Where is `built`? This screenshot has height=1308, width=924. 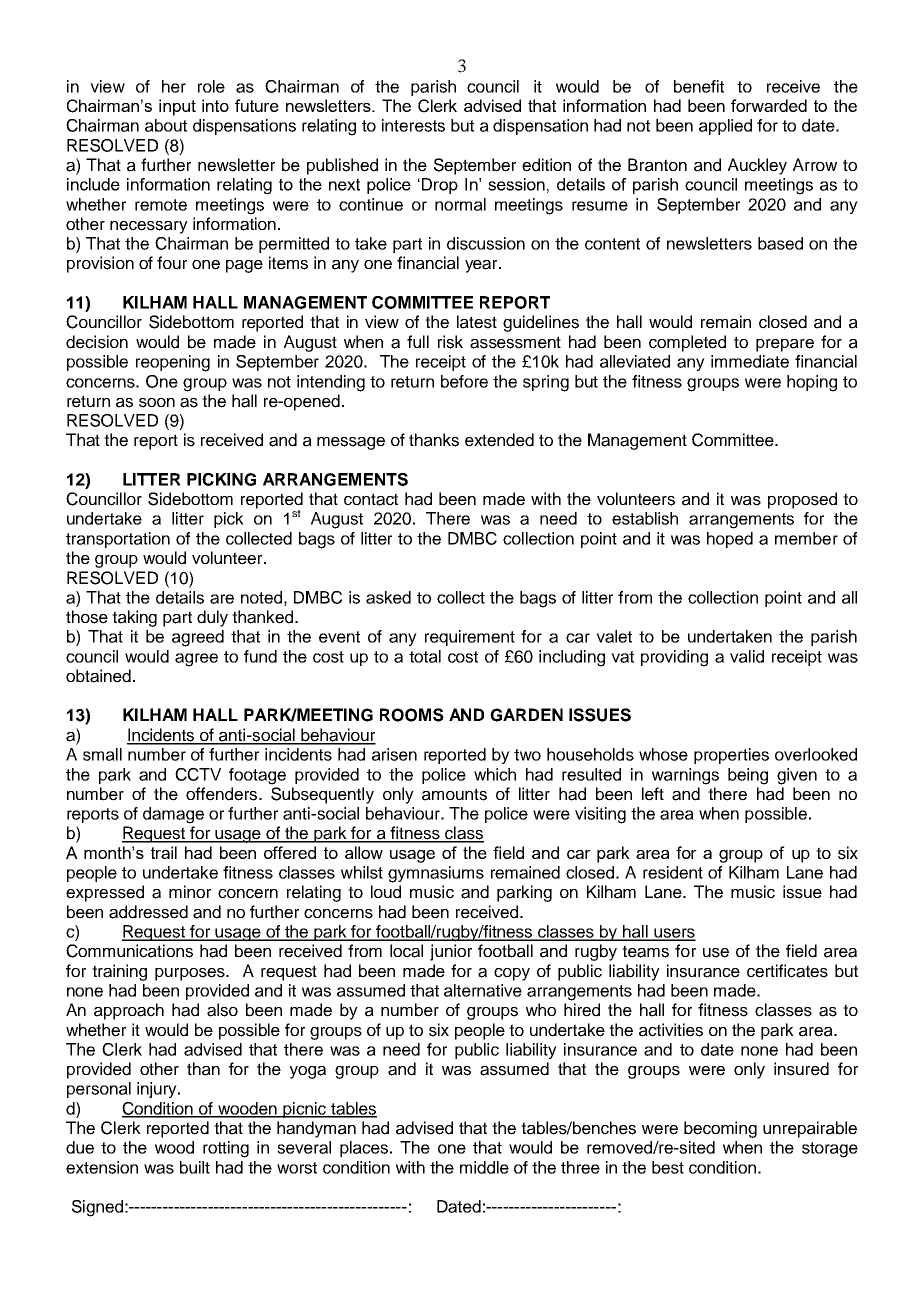
built is located at coordinates (195, 1167).
